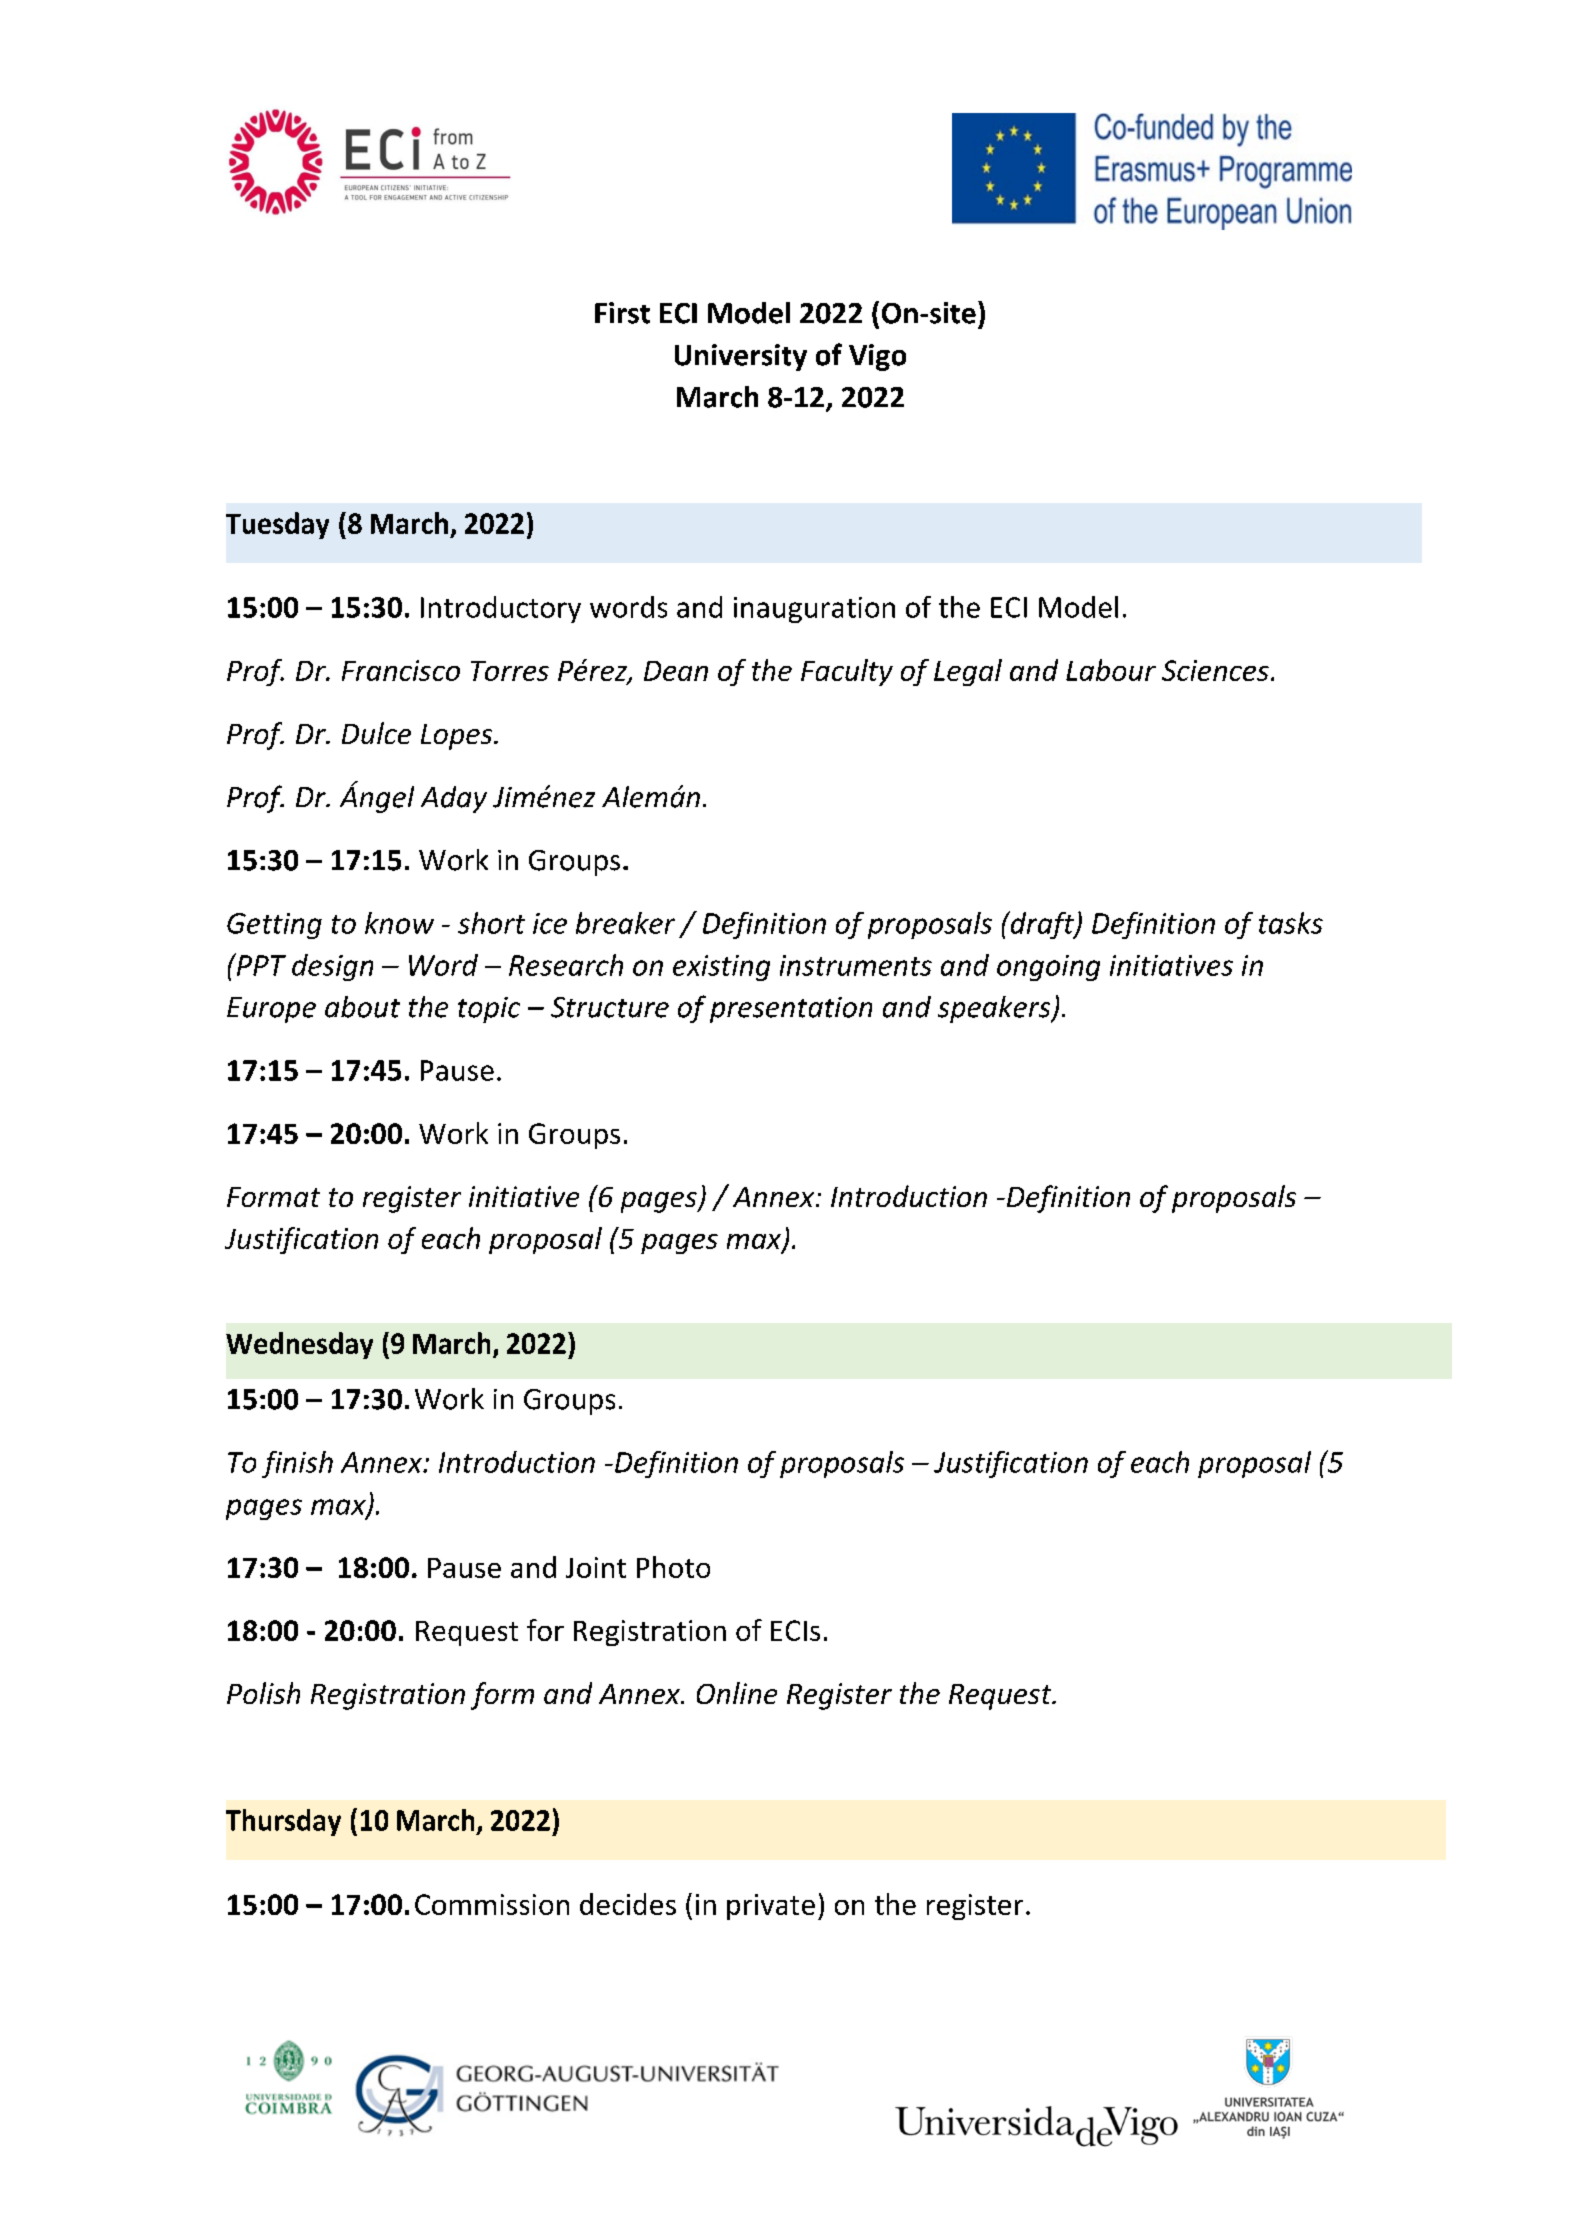  I want to click on private, so click(771, 1907).
